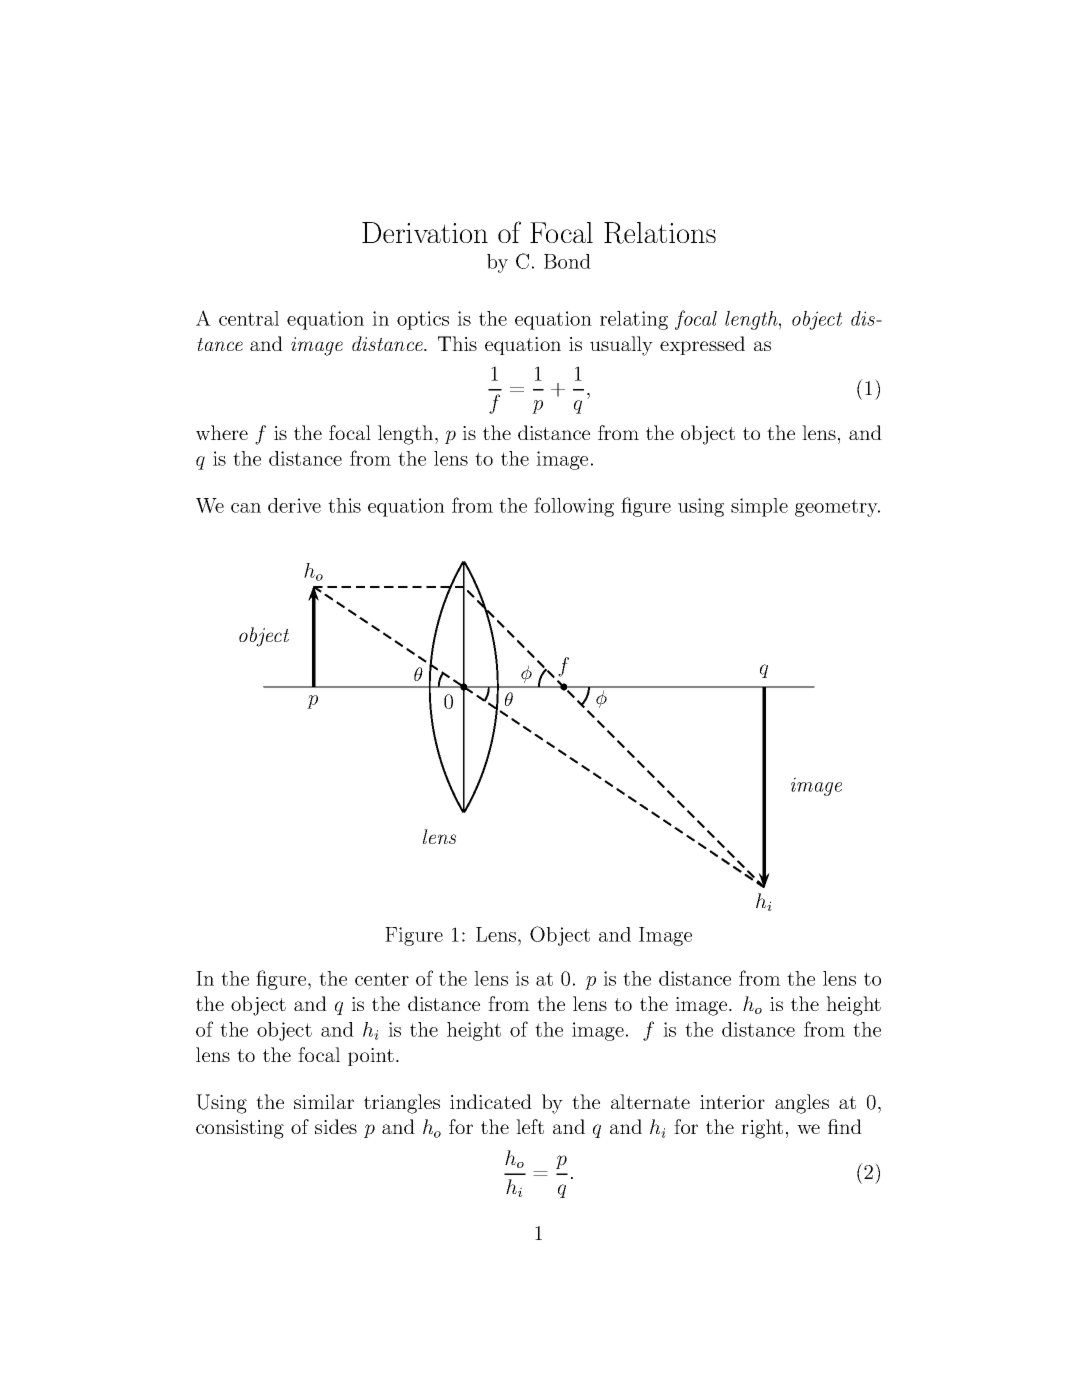  I want to click on point, so click(371, 1057).
